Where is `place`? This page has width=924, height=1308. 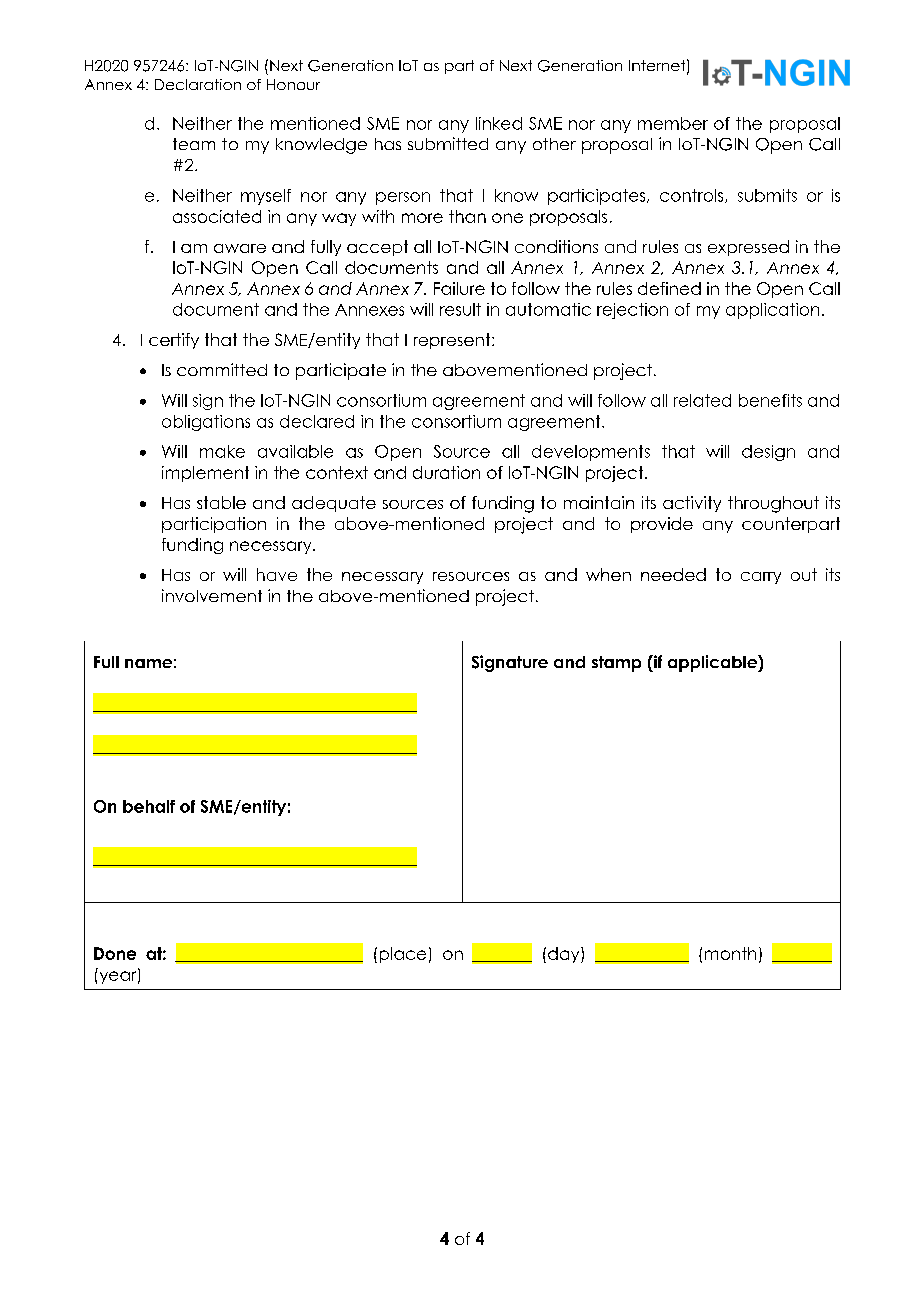
place is located at coordinates (403, 955).
